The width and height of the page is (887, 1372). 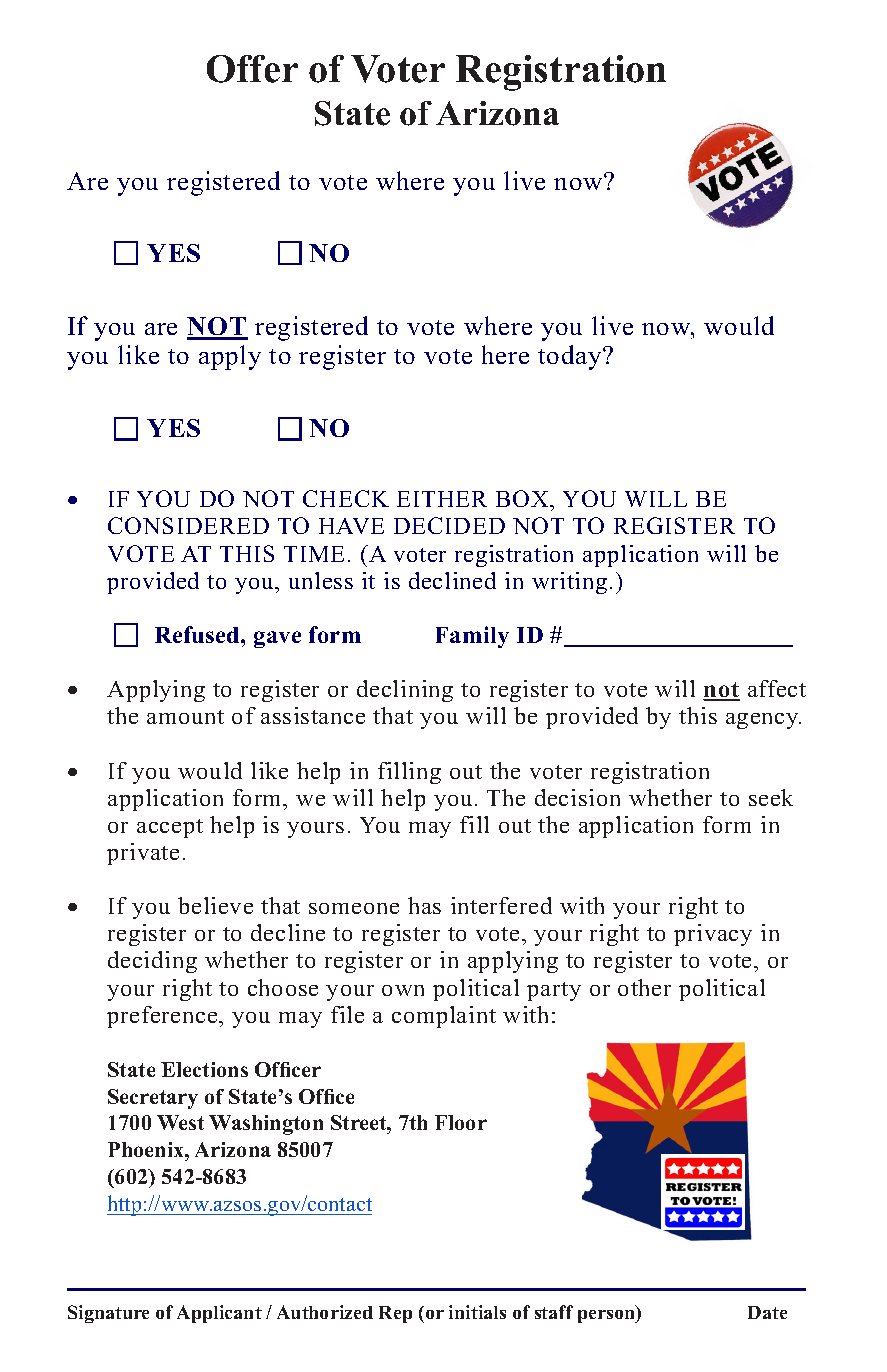 What do you see at coordinates (188, 525) in the page?
I see `CONSIDERED` at bounding box center [188, 525].
